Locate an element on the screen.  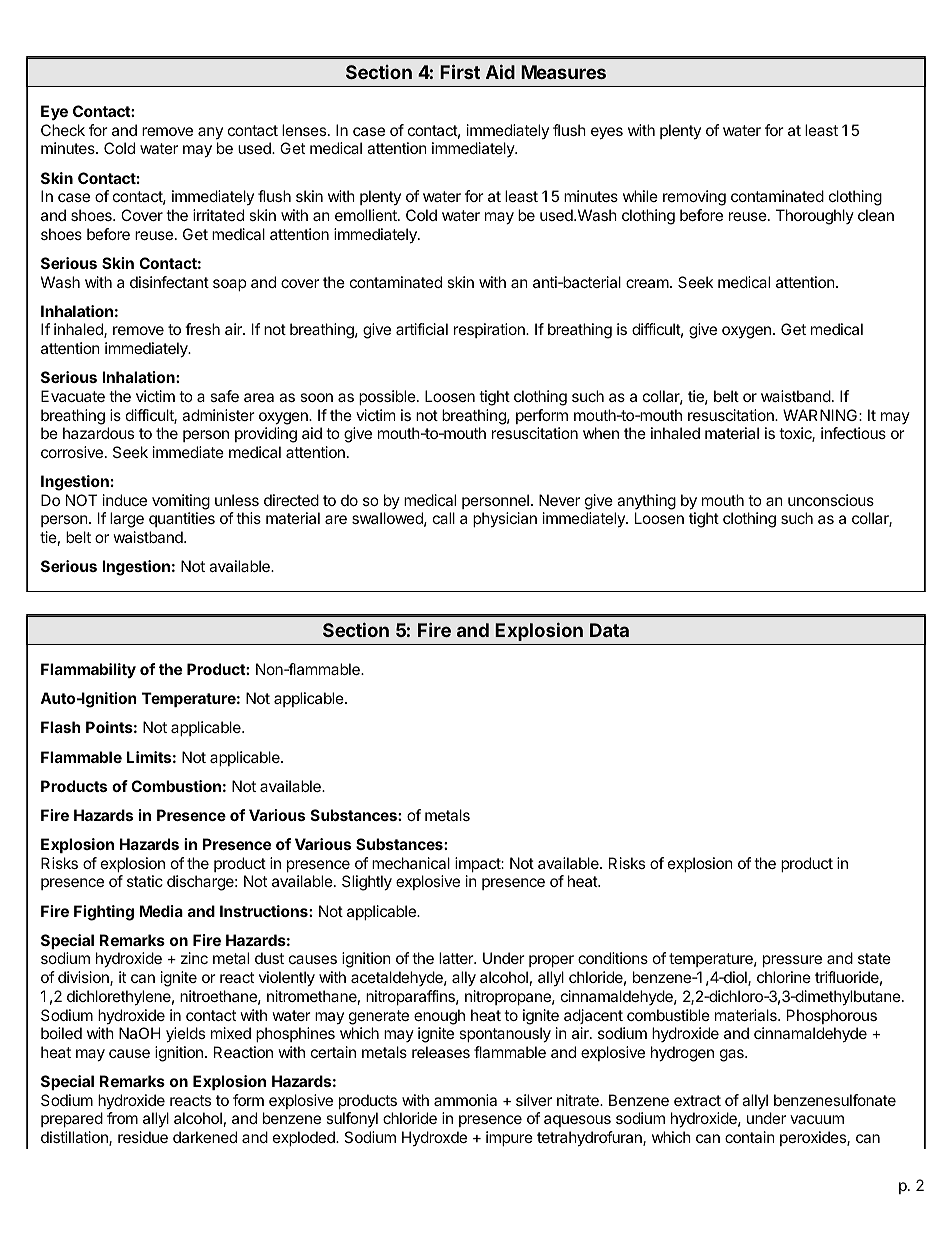
call is located at coordinates (444, 518).
